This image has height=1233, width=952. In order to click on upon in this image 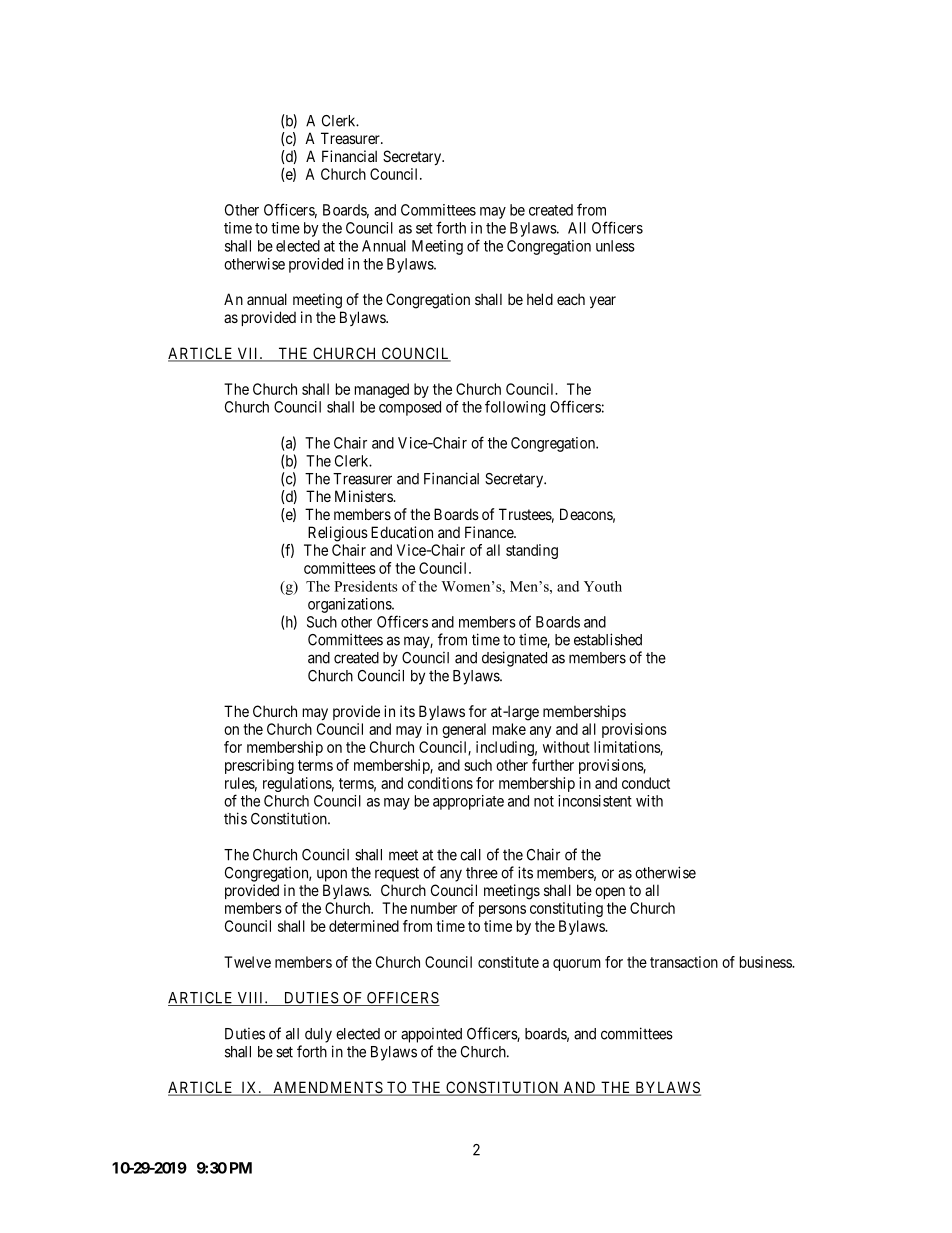, I will do `click(332, 875)`.
